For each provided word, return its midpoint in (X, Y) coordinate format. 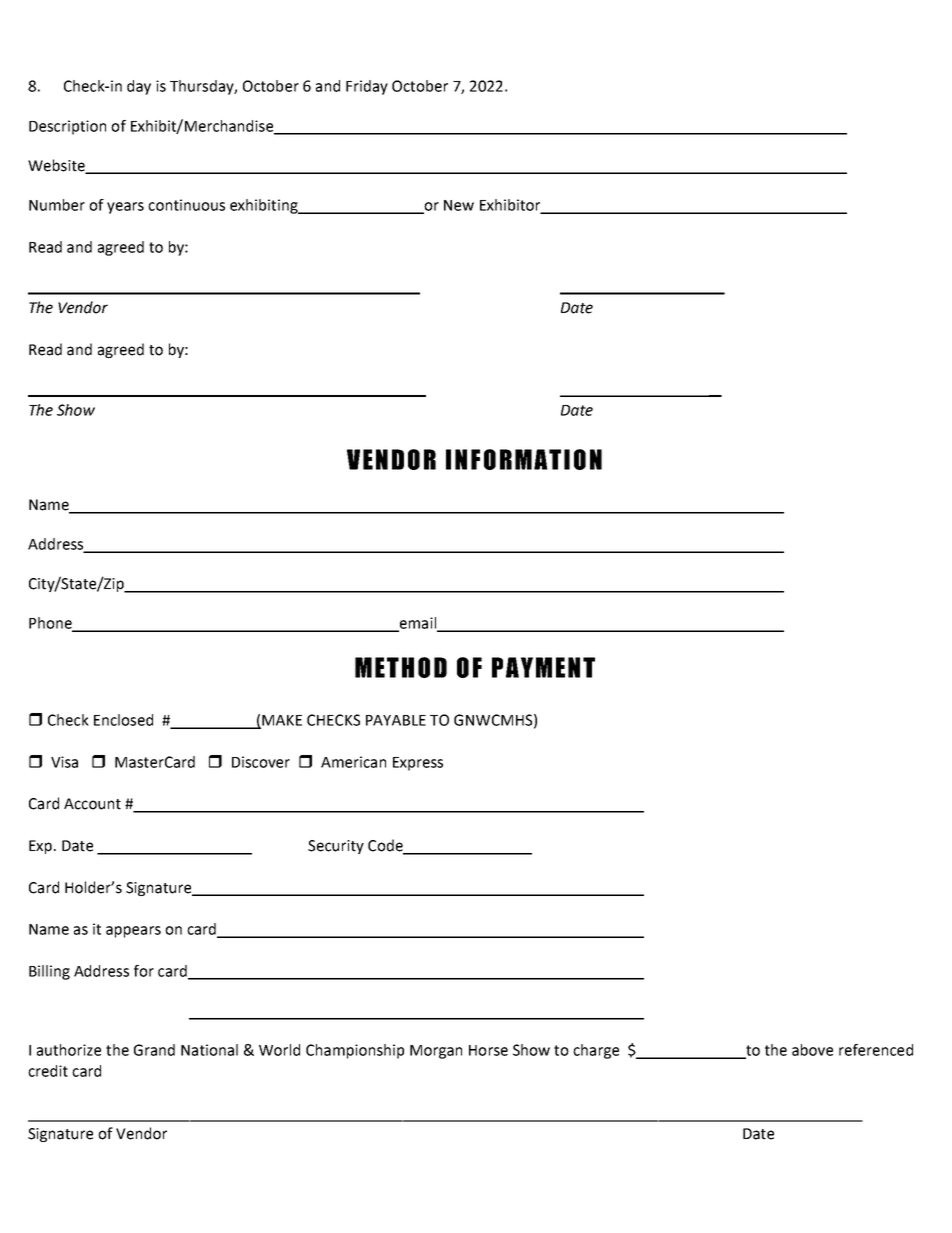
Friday (367, 87)
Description (67, 127)
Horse (488, 1050)
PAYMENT (543, 667)
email (417, 624)
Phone (51, 624)
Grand (154, 1050)
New (459, 205)
